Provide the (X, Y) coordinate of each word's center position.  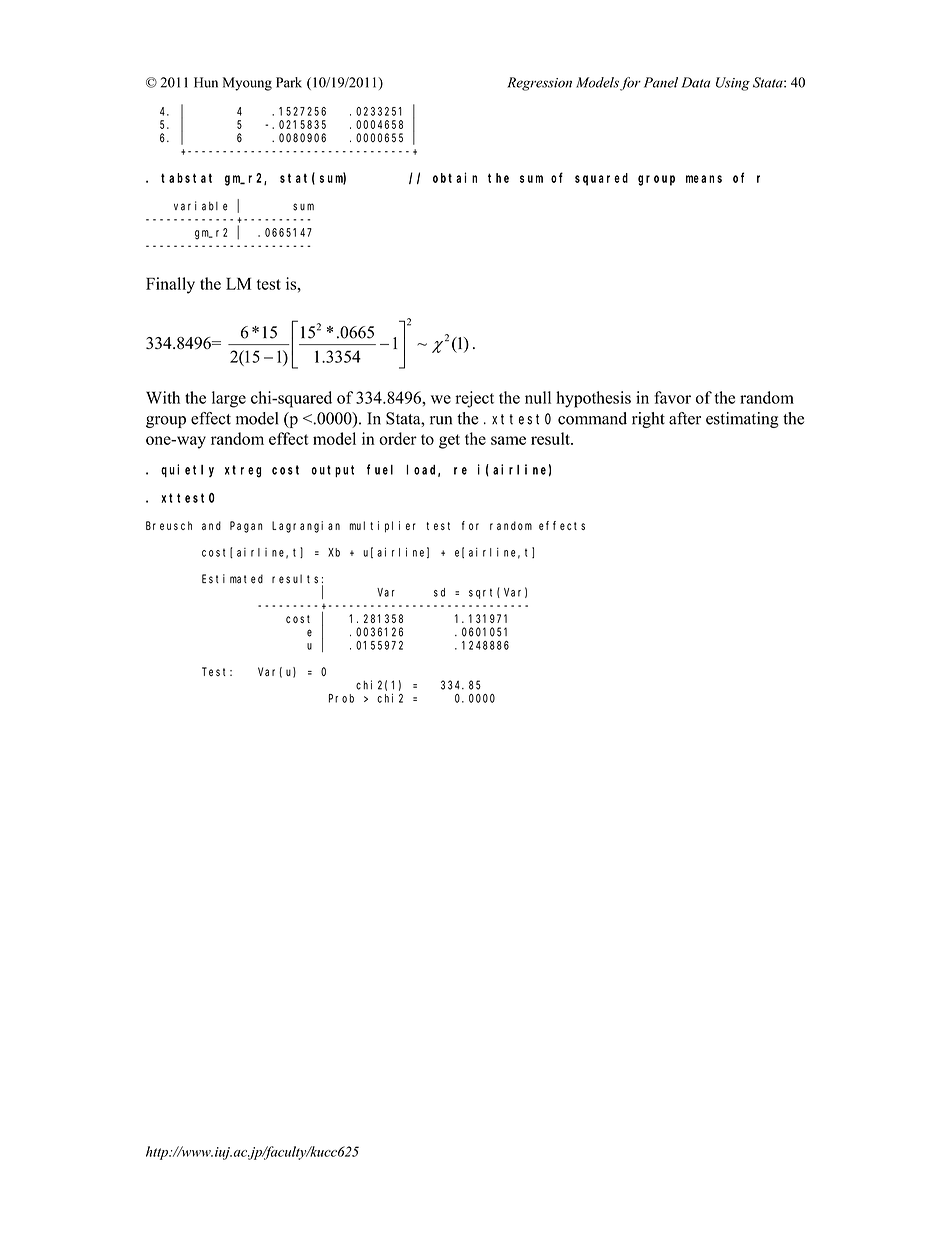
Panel (661, 82)
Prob (341, 698)
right (648, 420)
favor (672, 397)
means (704, 179)
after (685, 418)
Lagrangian (306, 527)
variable (201, 206)
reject (474, 399)
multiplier (383, 527)
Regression (539, 84)
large (229, 399)
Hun (206, 82)
